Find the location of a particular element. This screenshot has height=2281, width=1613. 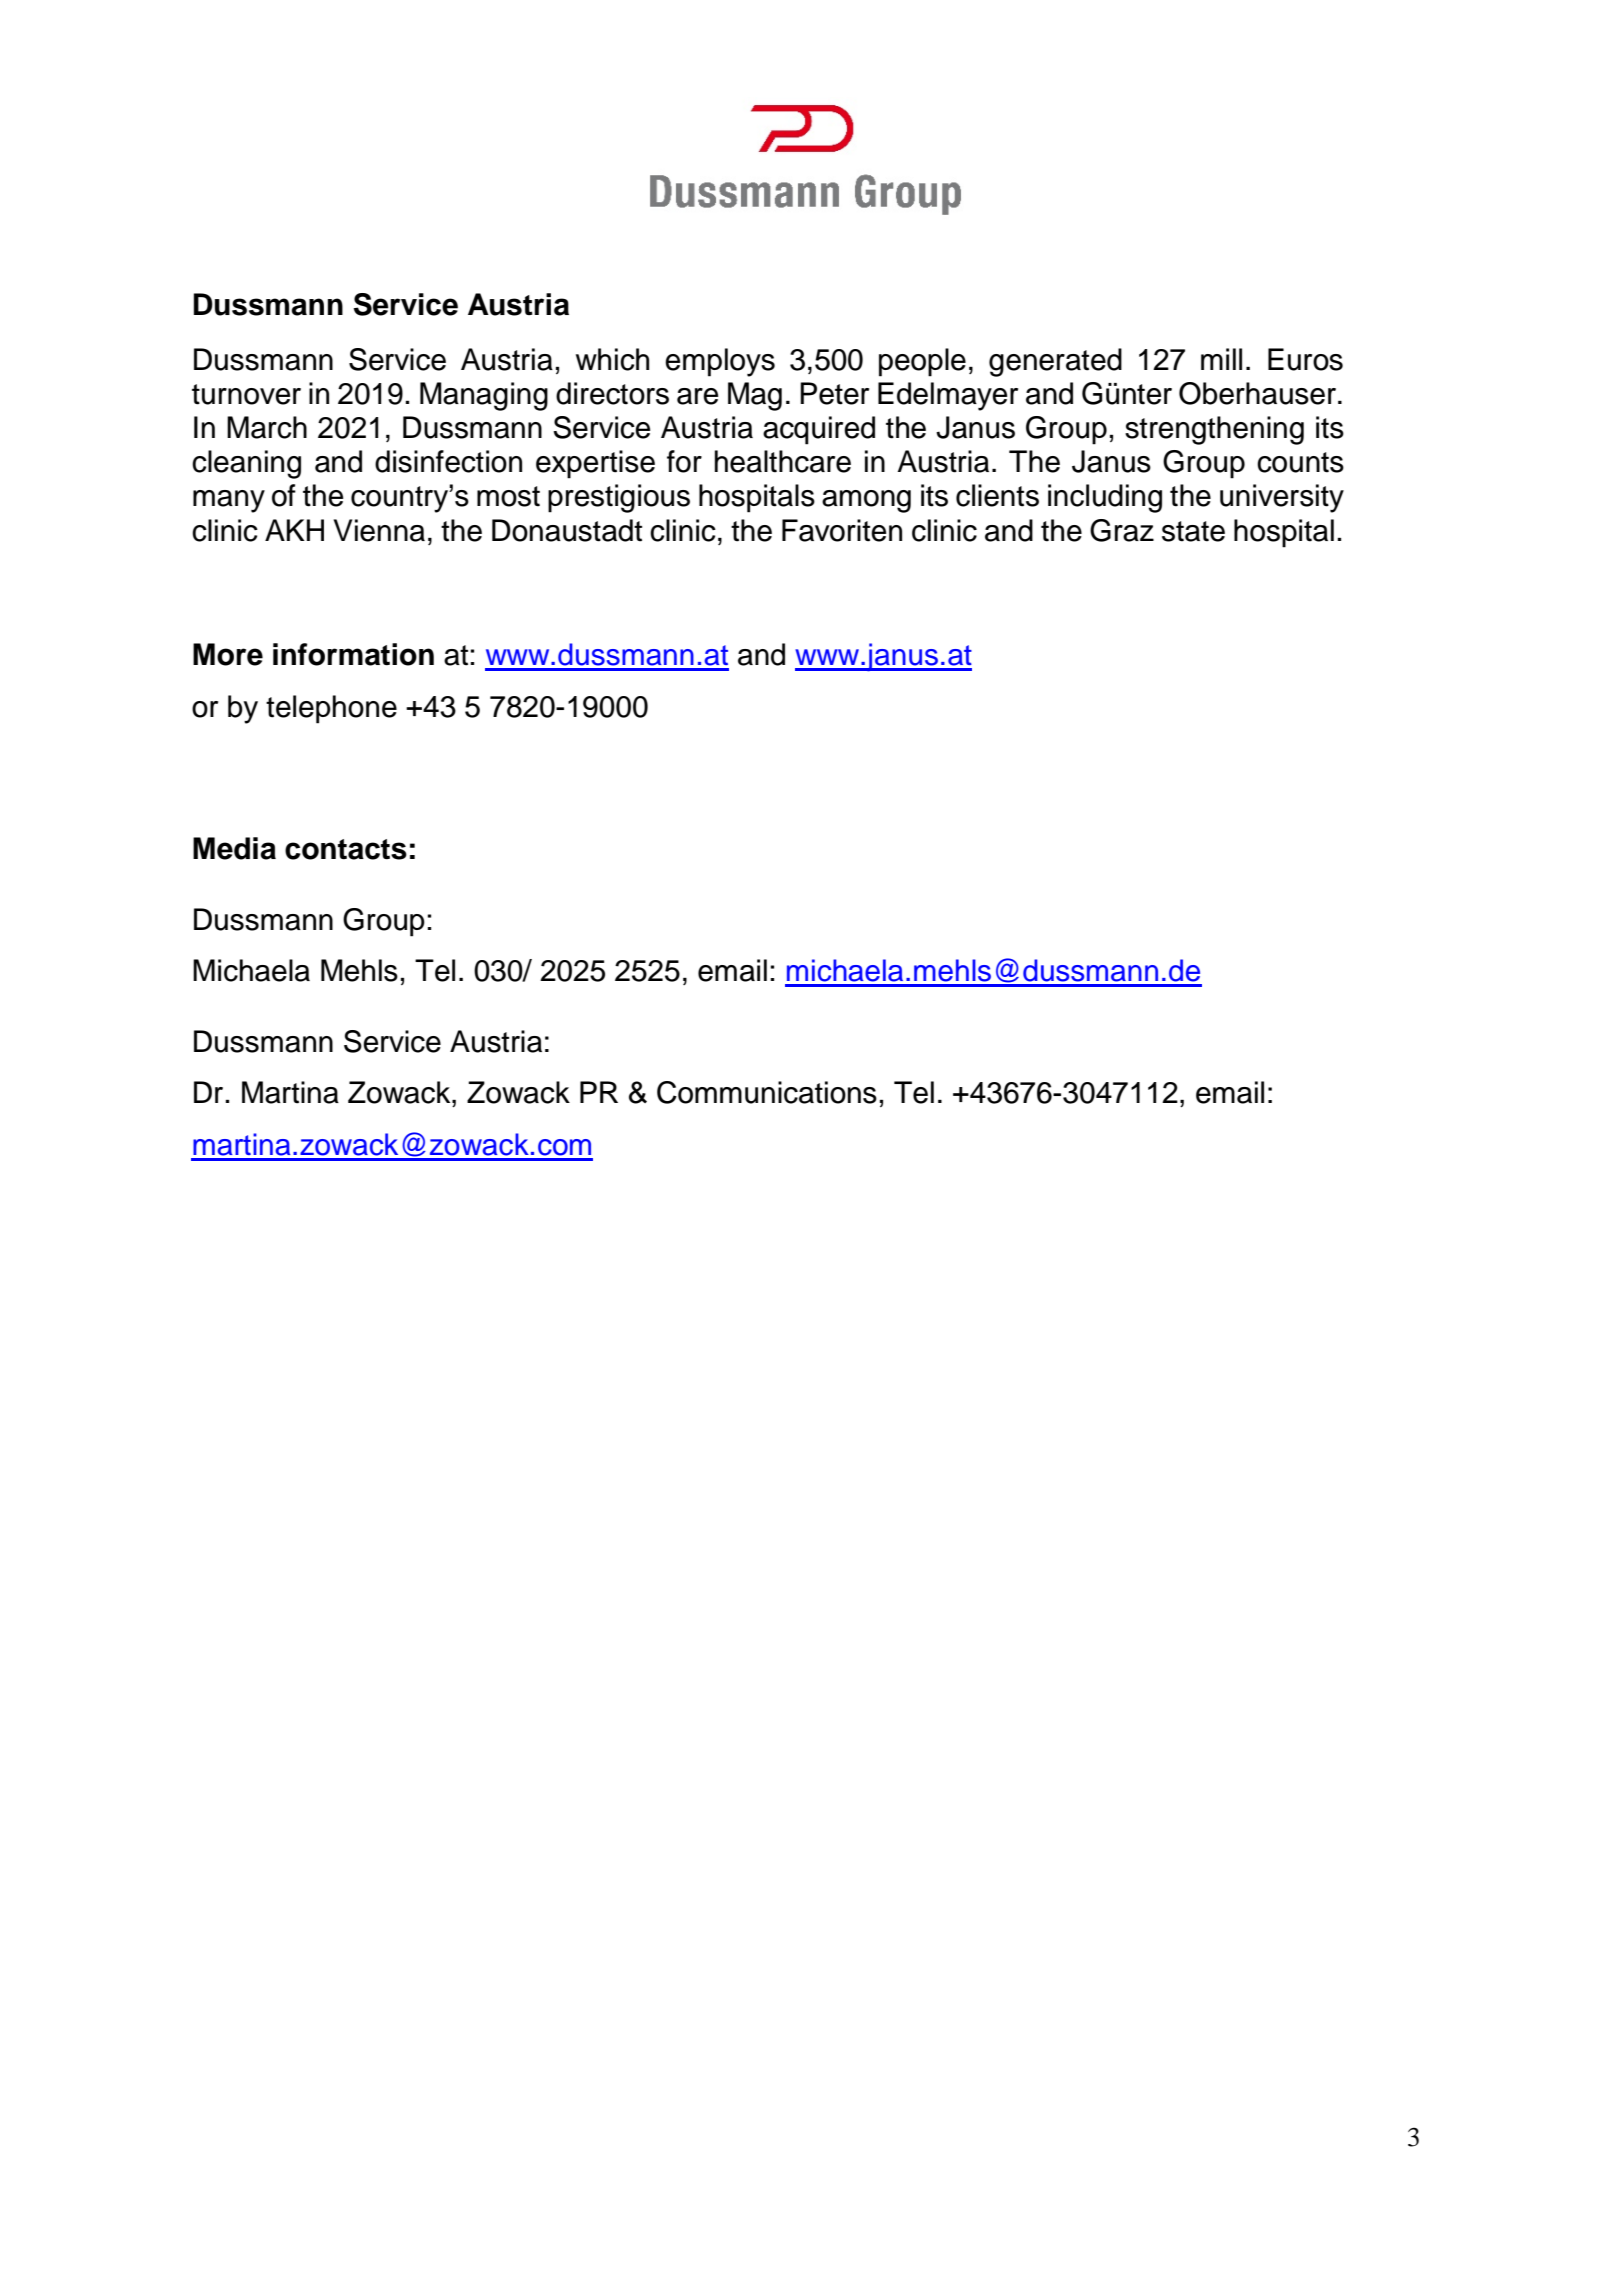

information is located at coordinates (353, 654).
